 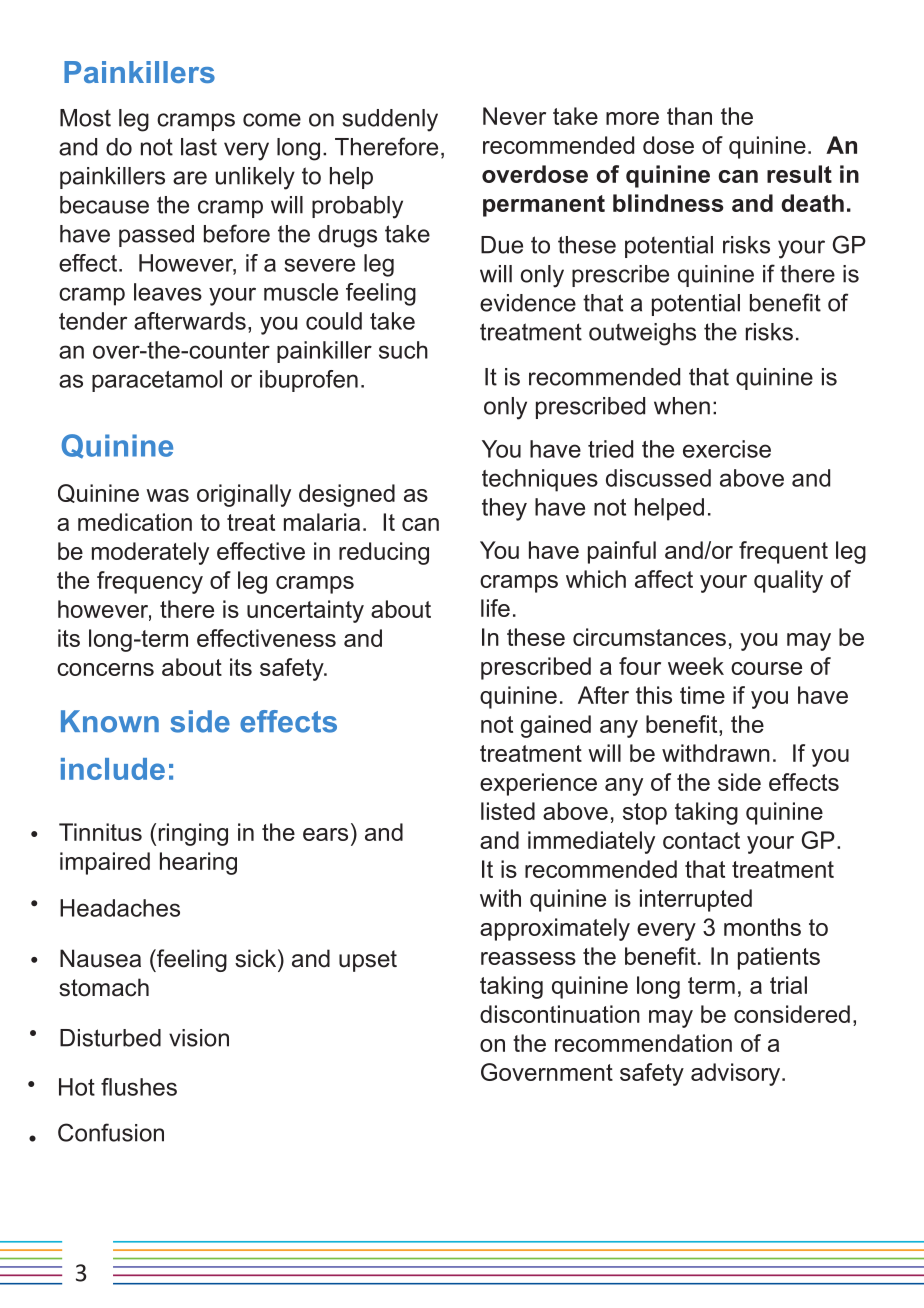 What do you see at coordinates (701, 840) in the screenshot?
I see `contact` at bounding box center [701, 840].
